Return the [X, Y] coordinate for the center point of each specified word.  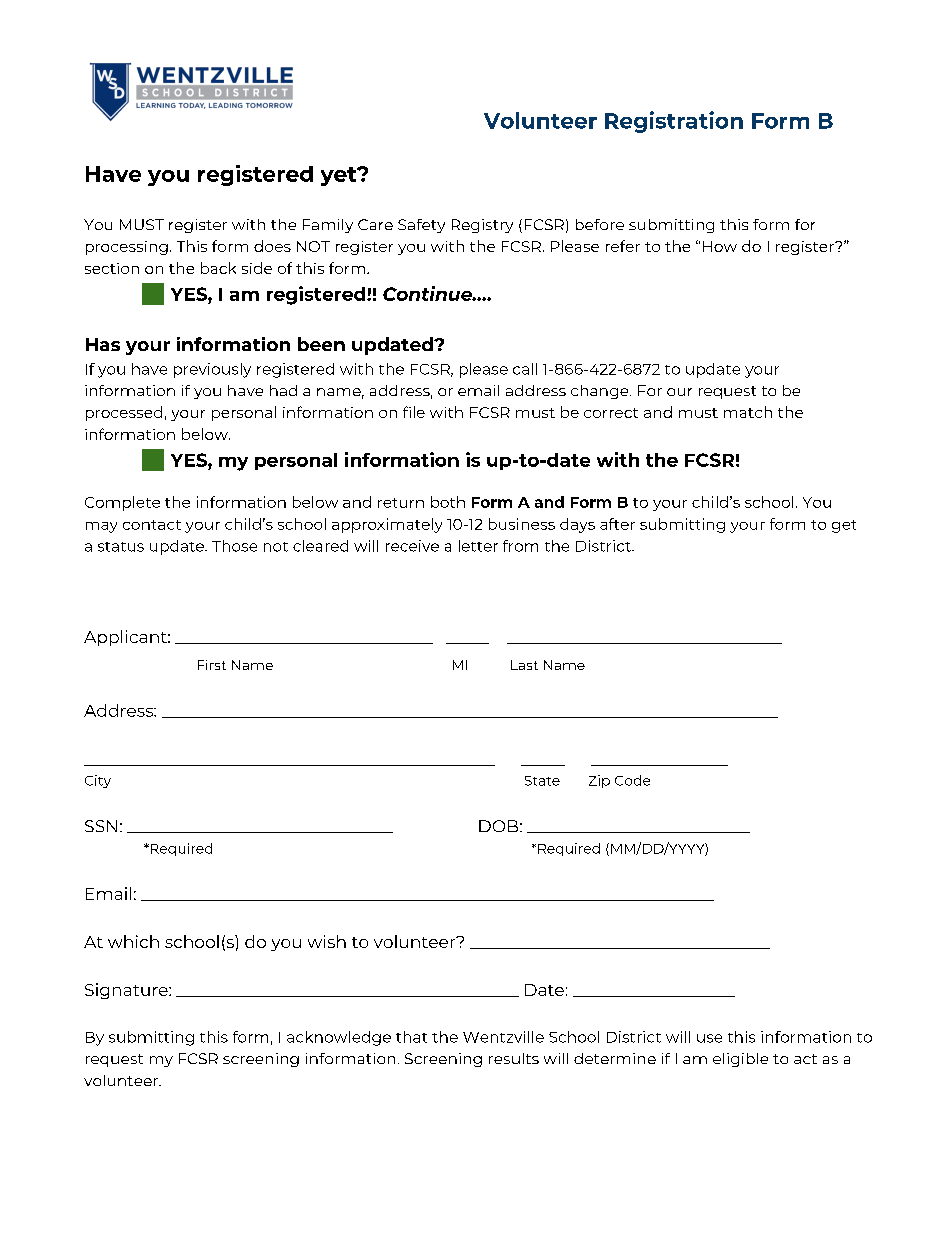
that [411, 1037]
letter [478, 546]
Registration [674, 122]
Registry [482, 226]
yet [340, 176]
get [844, 526]
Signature [127, 991]
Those [234, 546]
